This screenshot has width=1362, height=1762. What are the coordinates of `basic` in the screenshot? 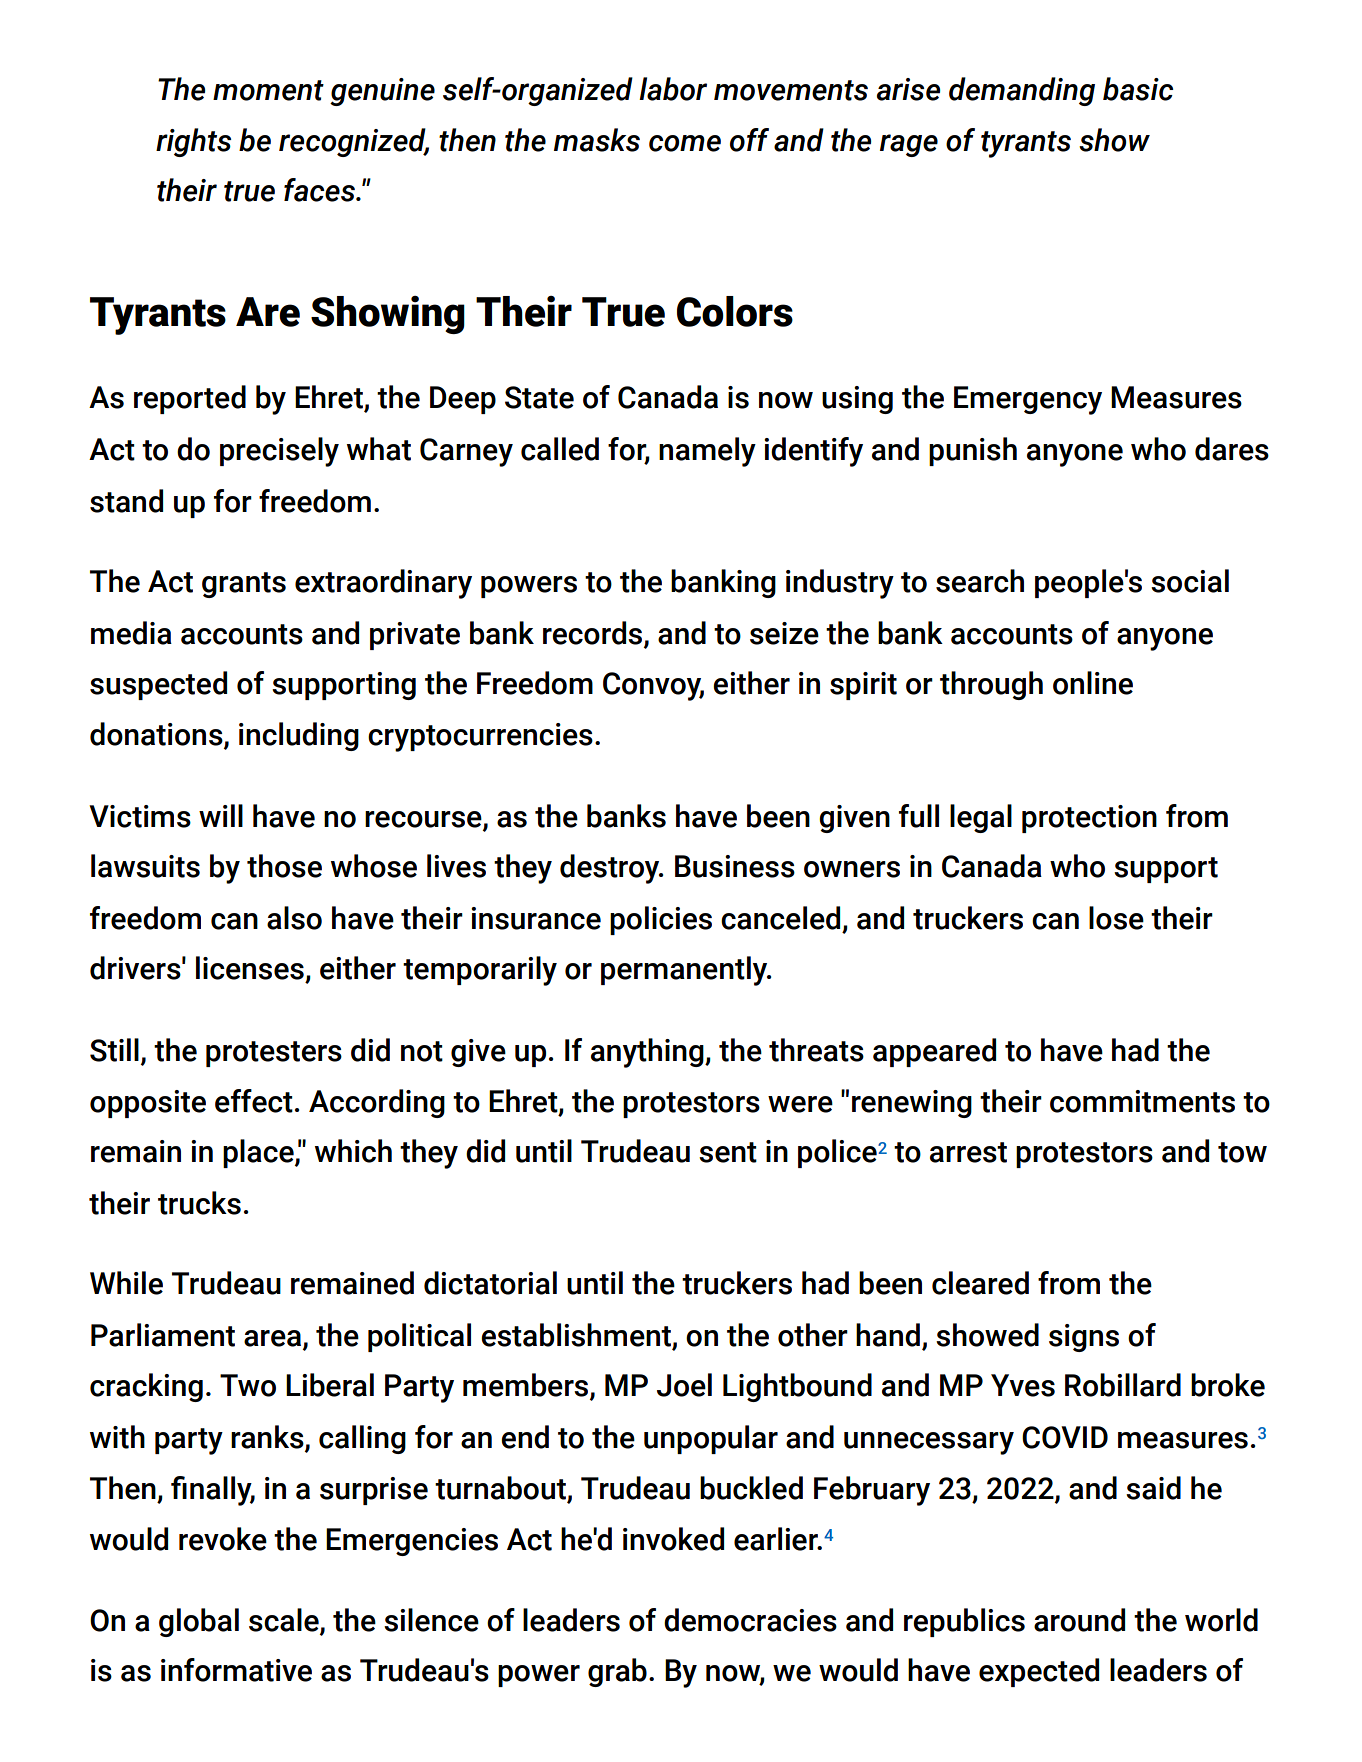 It's located at (1138, 89).
